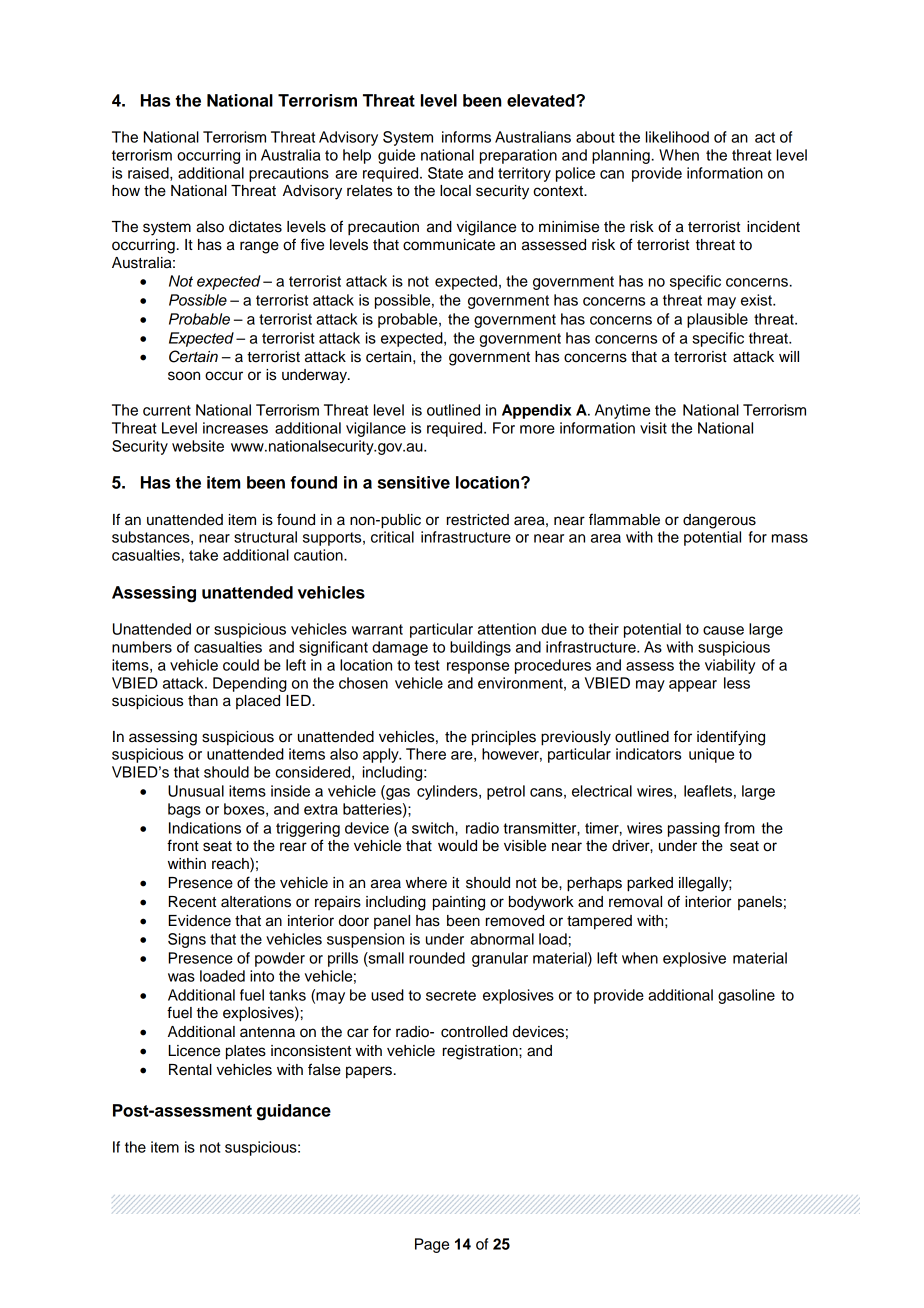 This screenshot has width=924, height=1308. Describe the element at coordinates (255, 227) in the screenshot. I see `dictates` at that location.
